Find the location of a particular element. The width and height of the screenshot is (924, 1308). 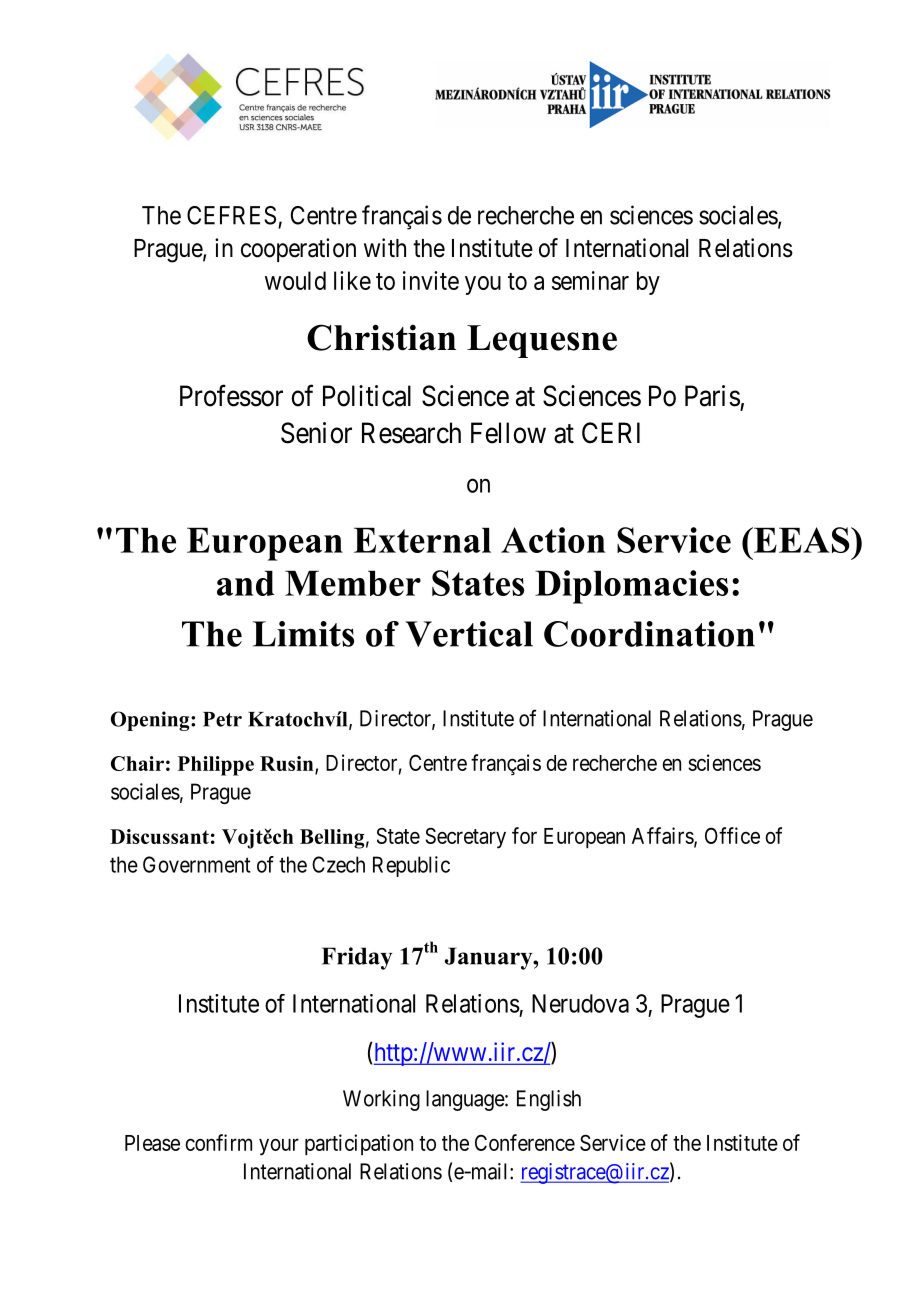

Working is located at coordinates (381, 1100).
